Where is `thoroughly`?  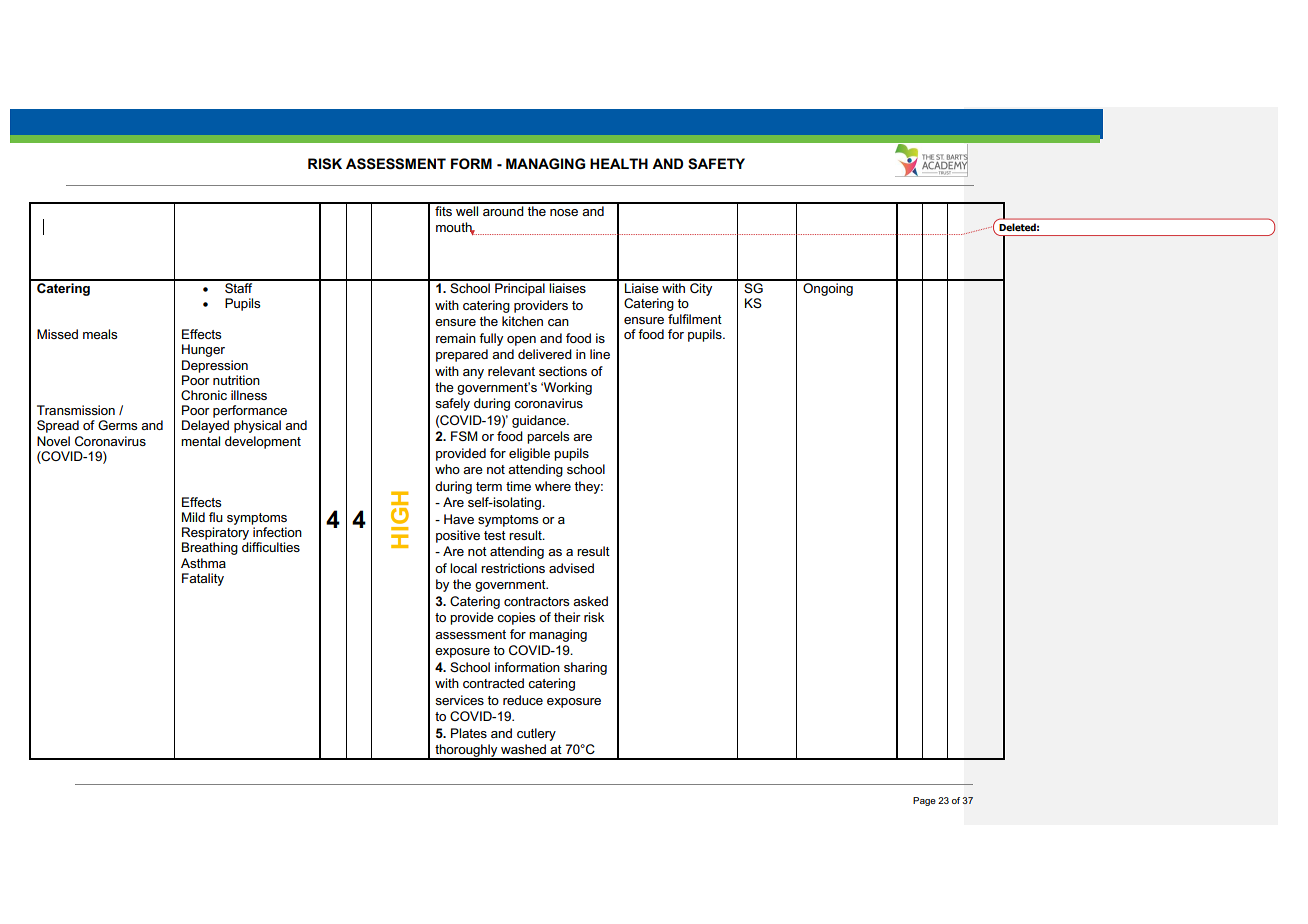 thoroughly is located at coordinates (466, 751).
